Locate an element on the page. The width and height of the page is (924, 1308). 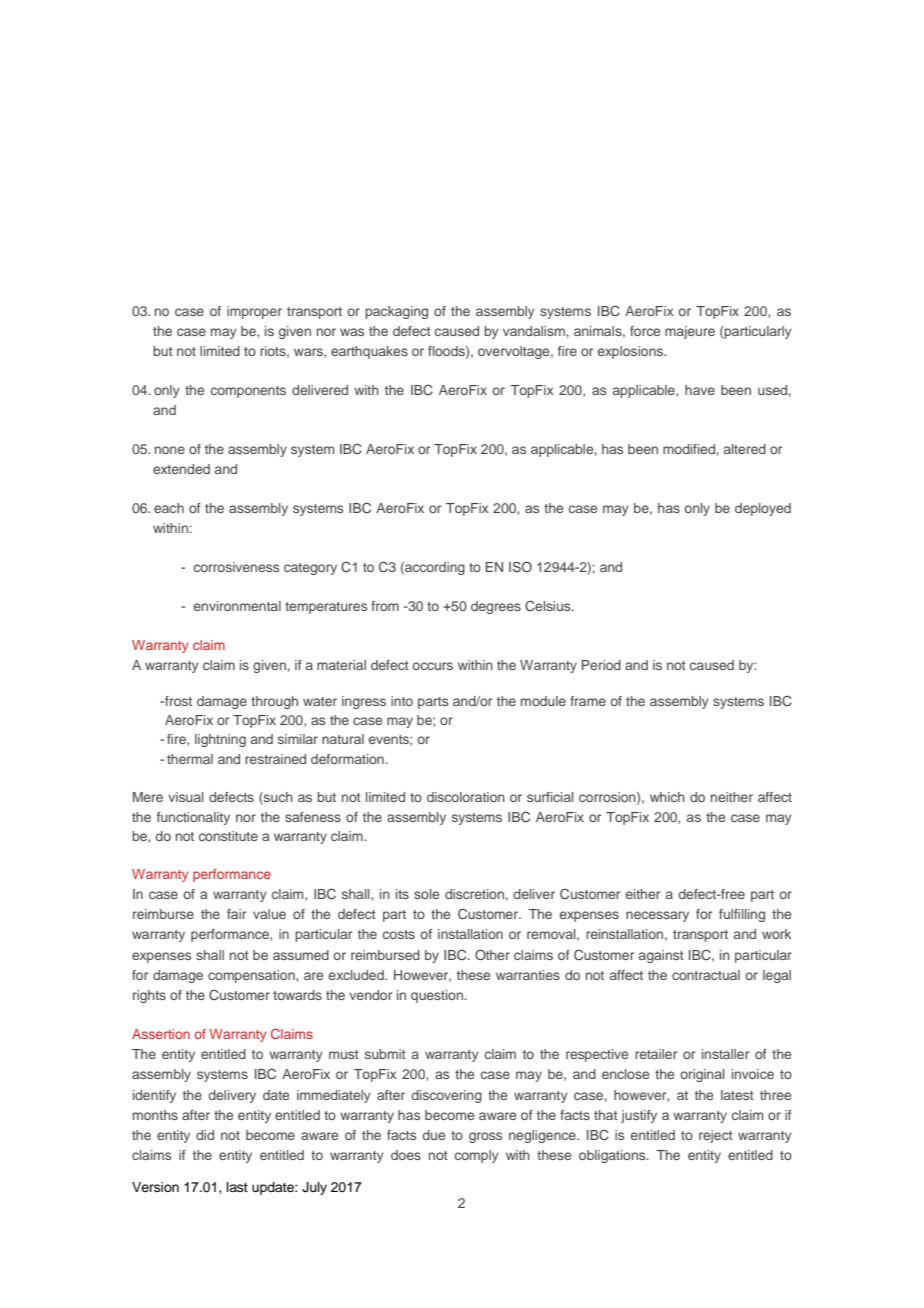
majeure is located at coordinates (690, 332).
